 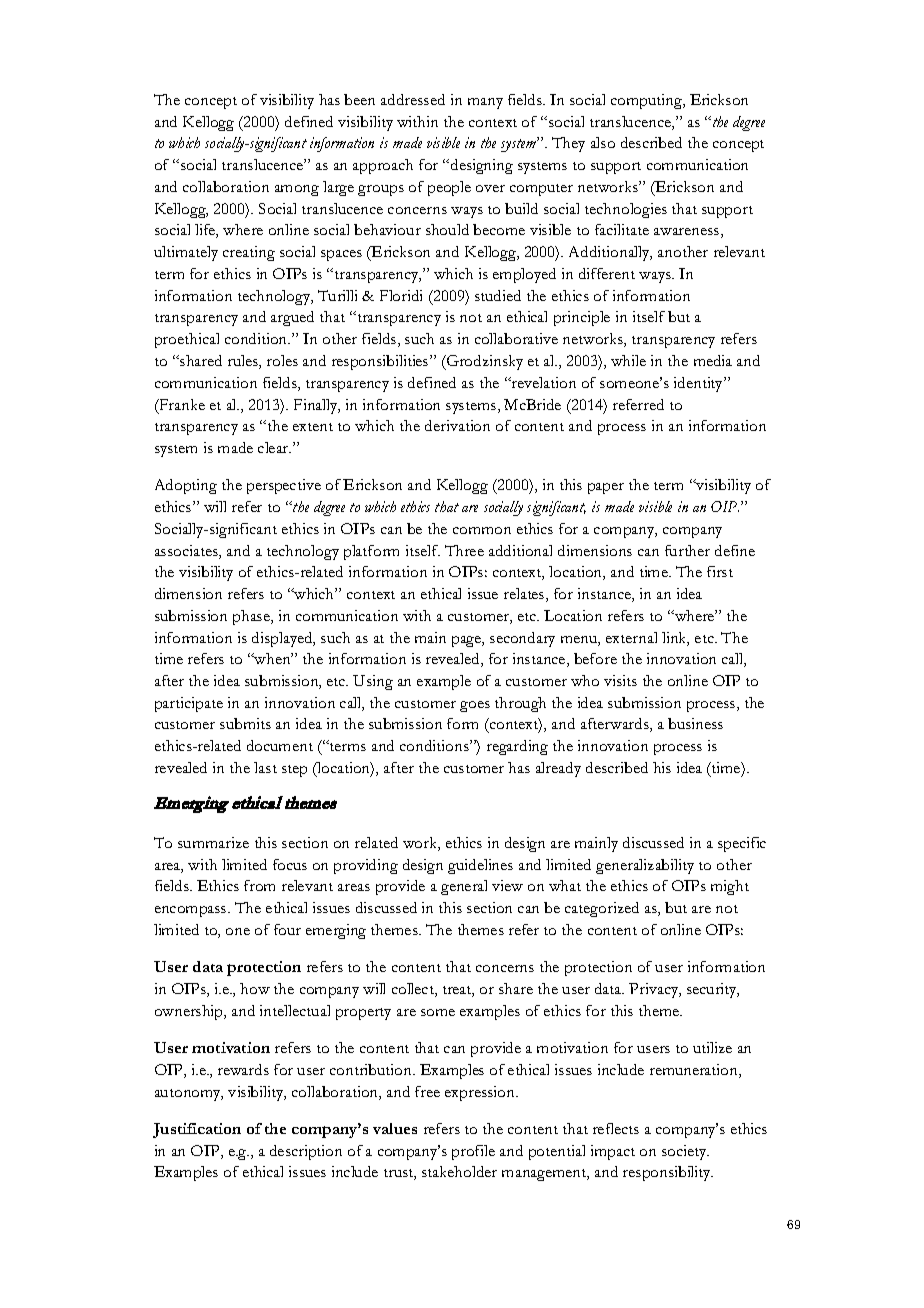 I want to click on secondary, so click(x=522, y=639).
